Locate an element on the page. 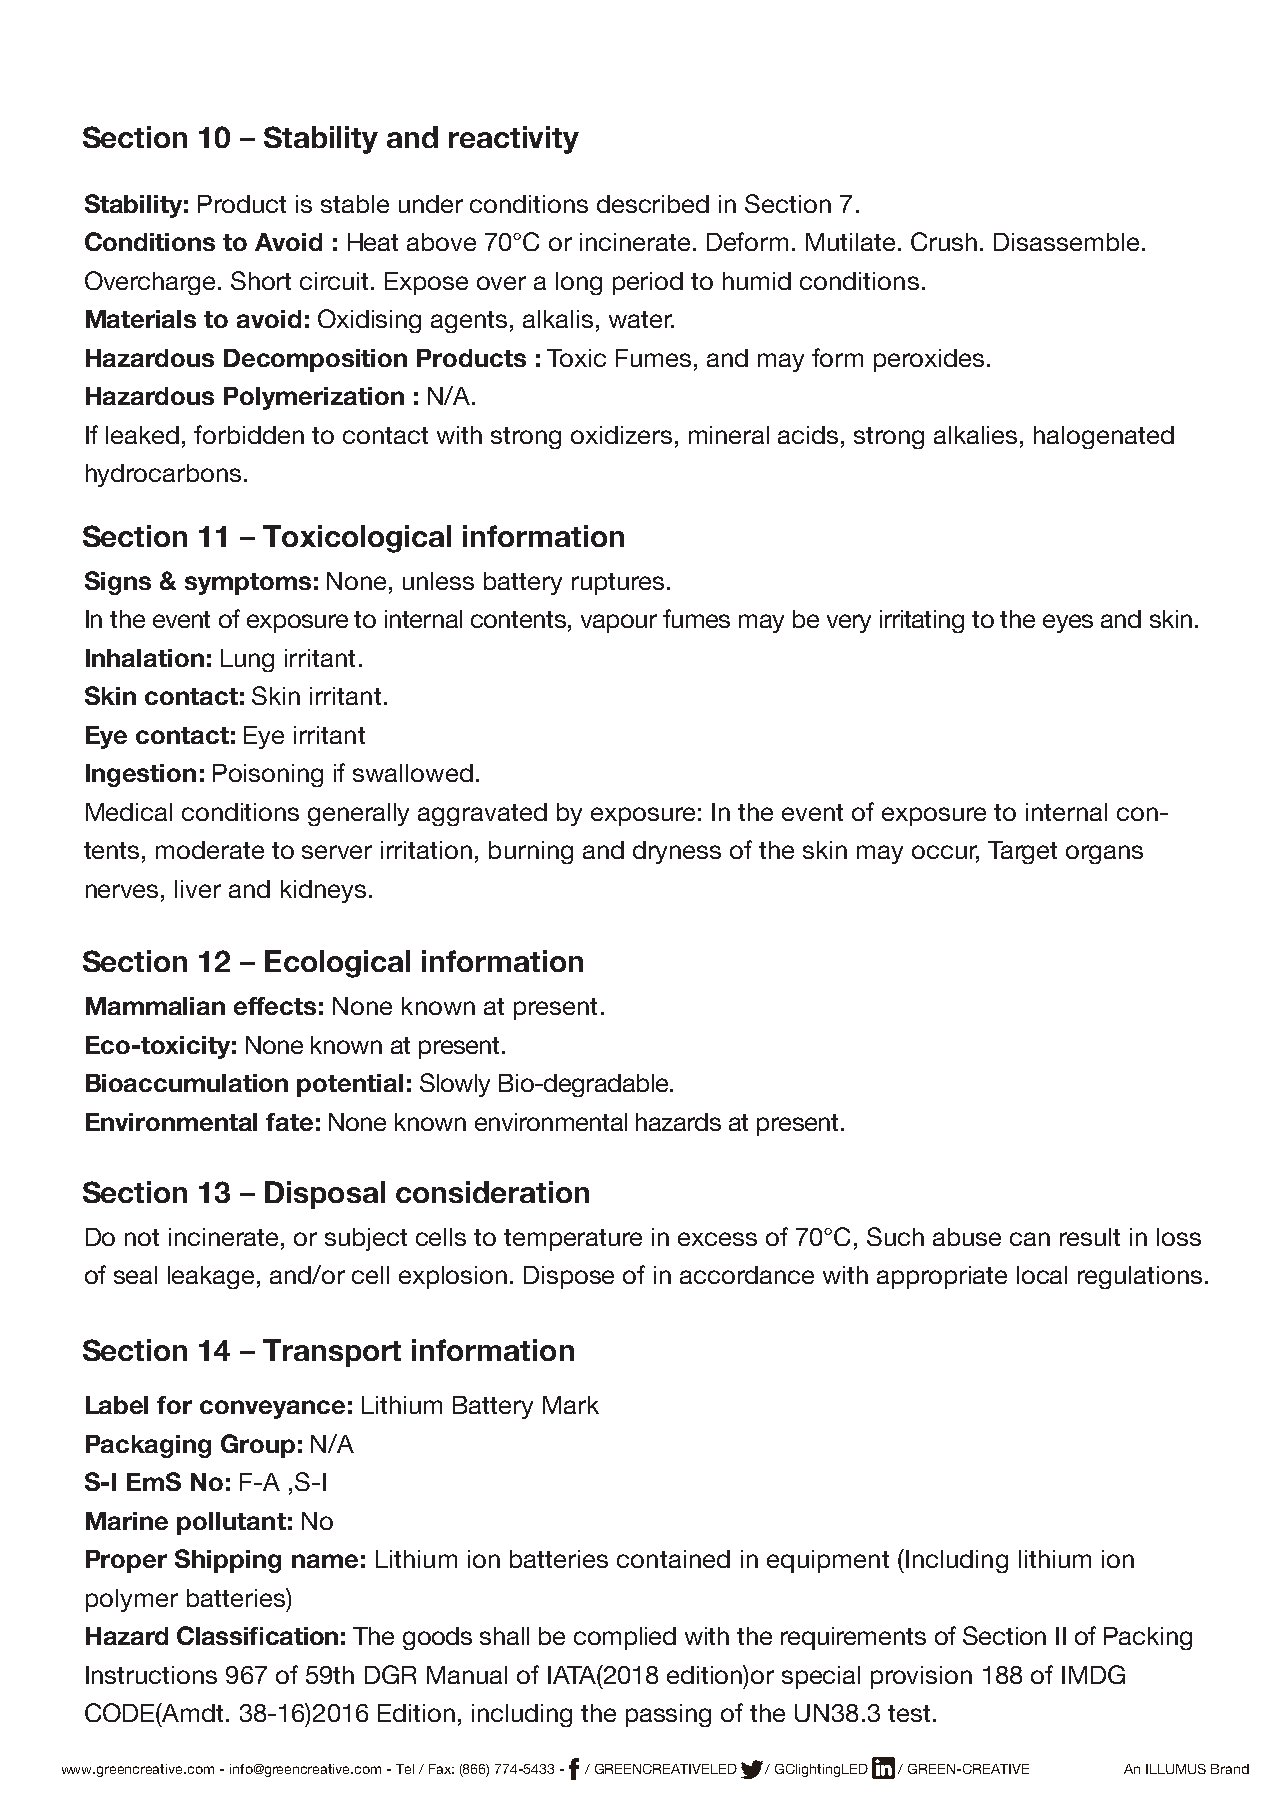  described is located at coordinates (653, 204).
